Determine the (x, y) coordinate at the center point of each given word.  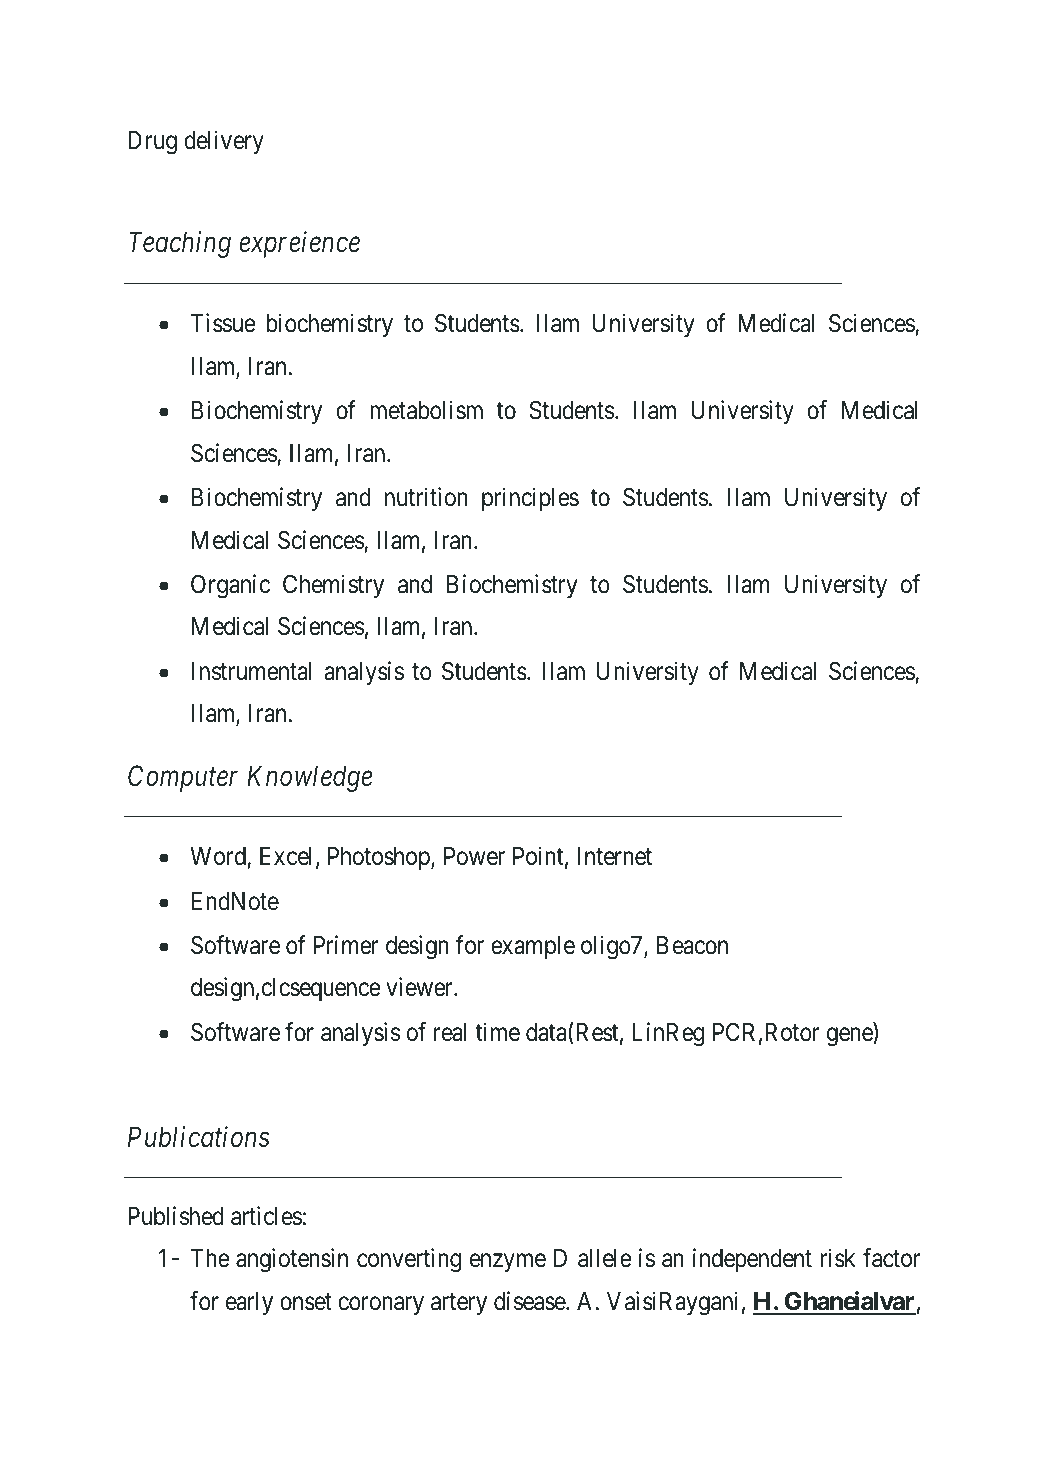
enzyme (508, 1263)
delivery (224, 142)
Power (474, 856)
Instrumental (252, 671)
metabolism (426, 410)
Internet (614, 856)
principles (530, 499)
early (249, 1303)
